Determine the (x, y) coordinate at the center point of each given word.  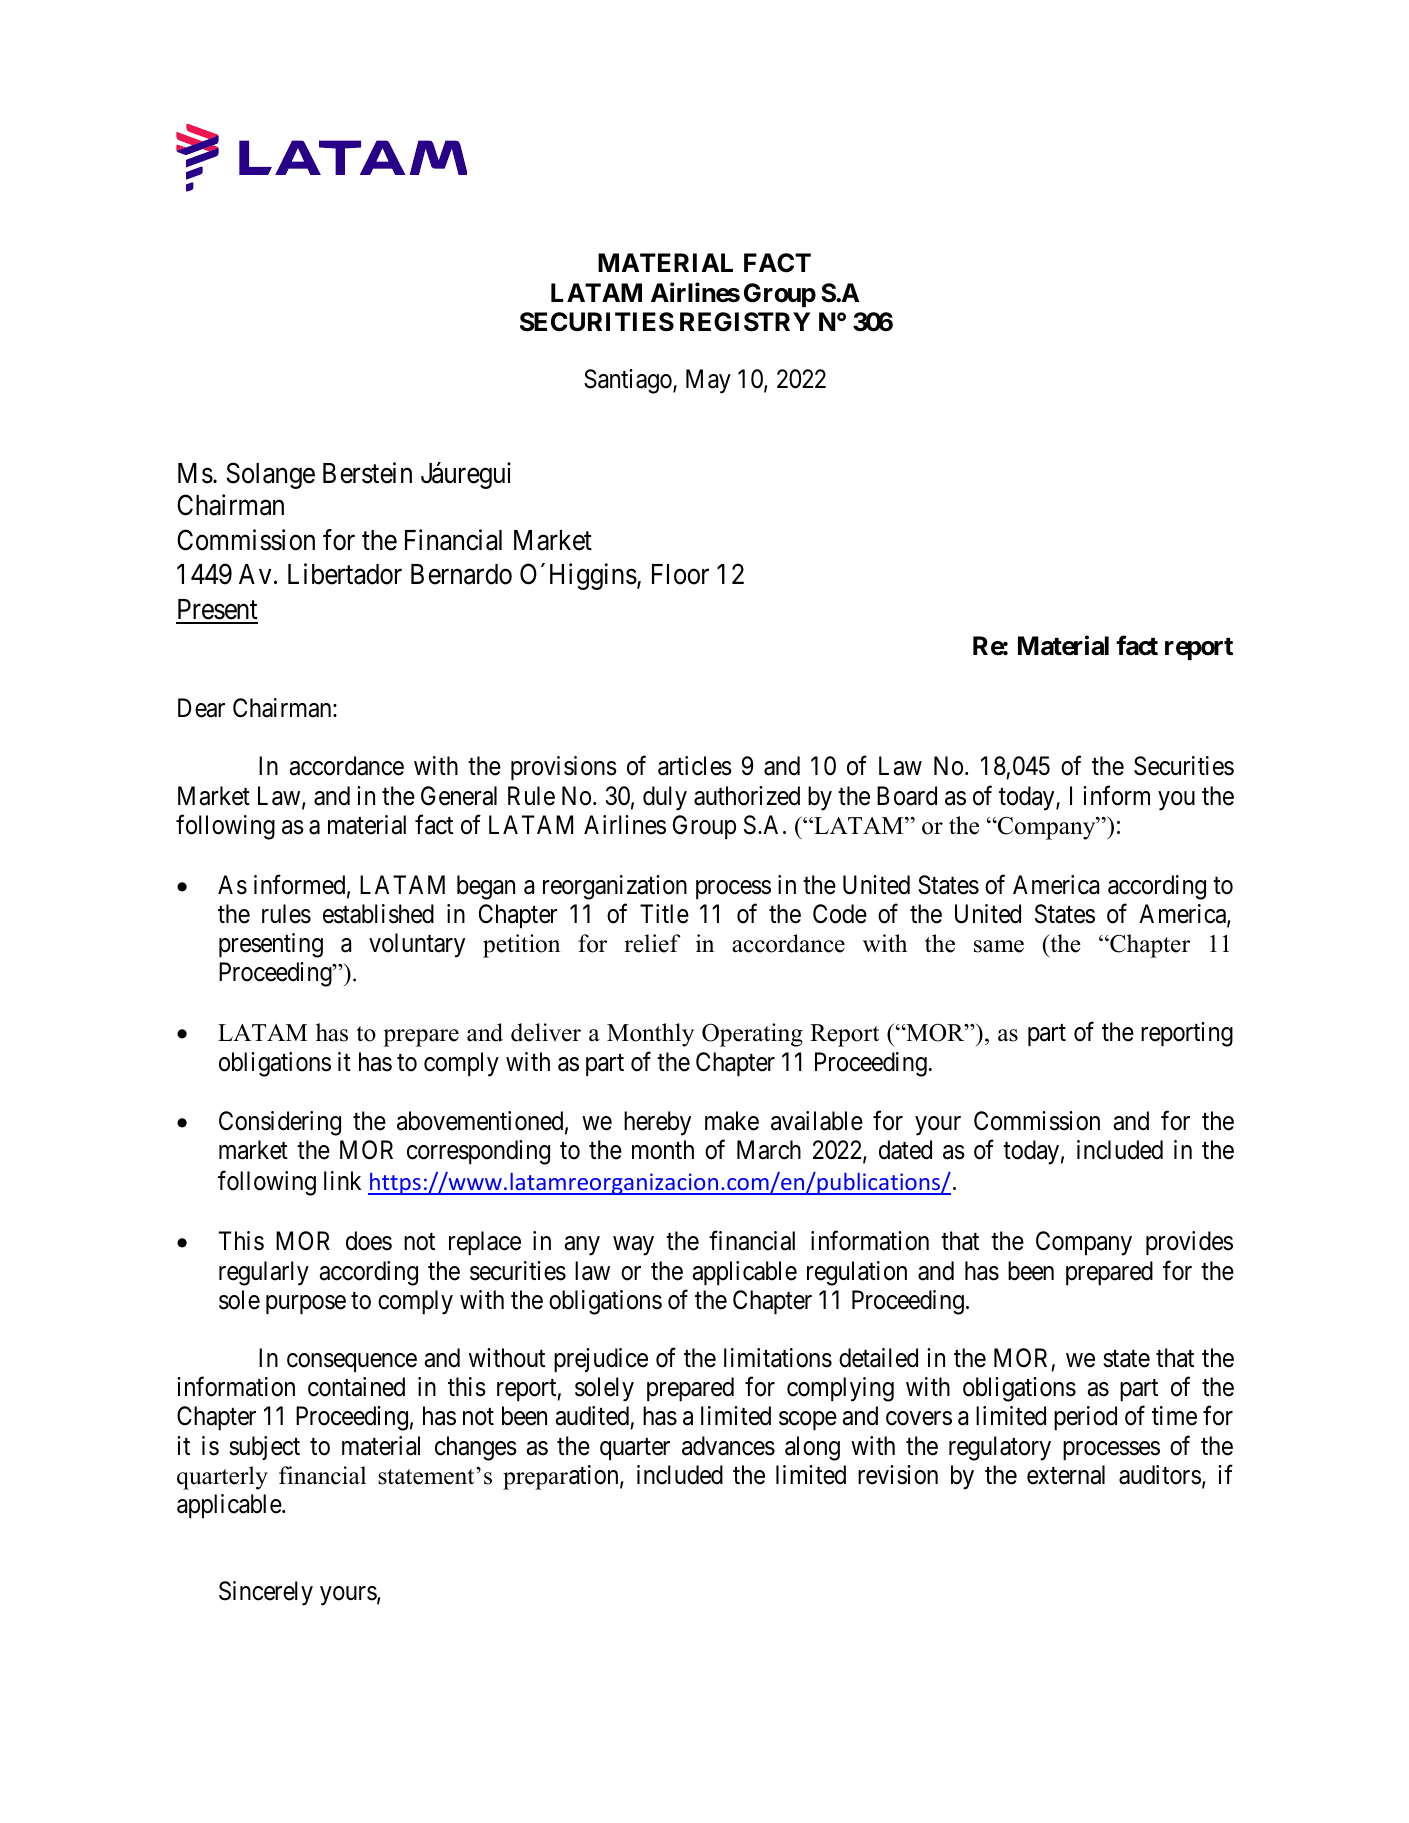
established (378, 914)
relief (652, 943)
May (708, 382)
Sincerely (266, 1593)
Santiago (629, 381)
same (999, 946)
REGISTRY (745, 322)
